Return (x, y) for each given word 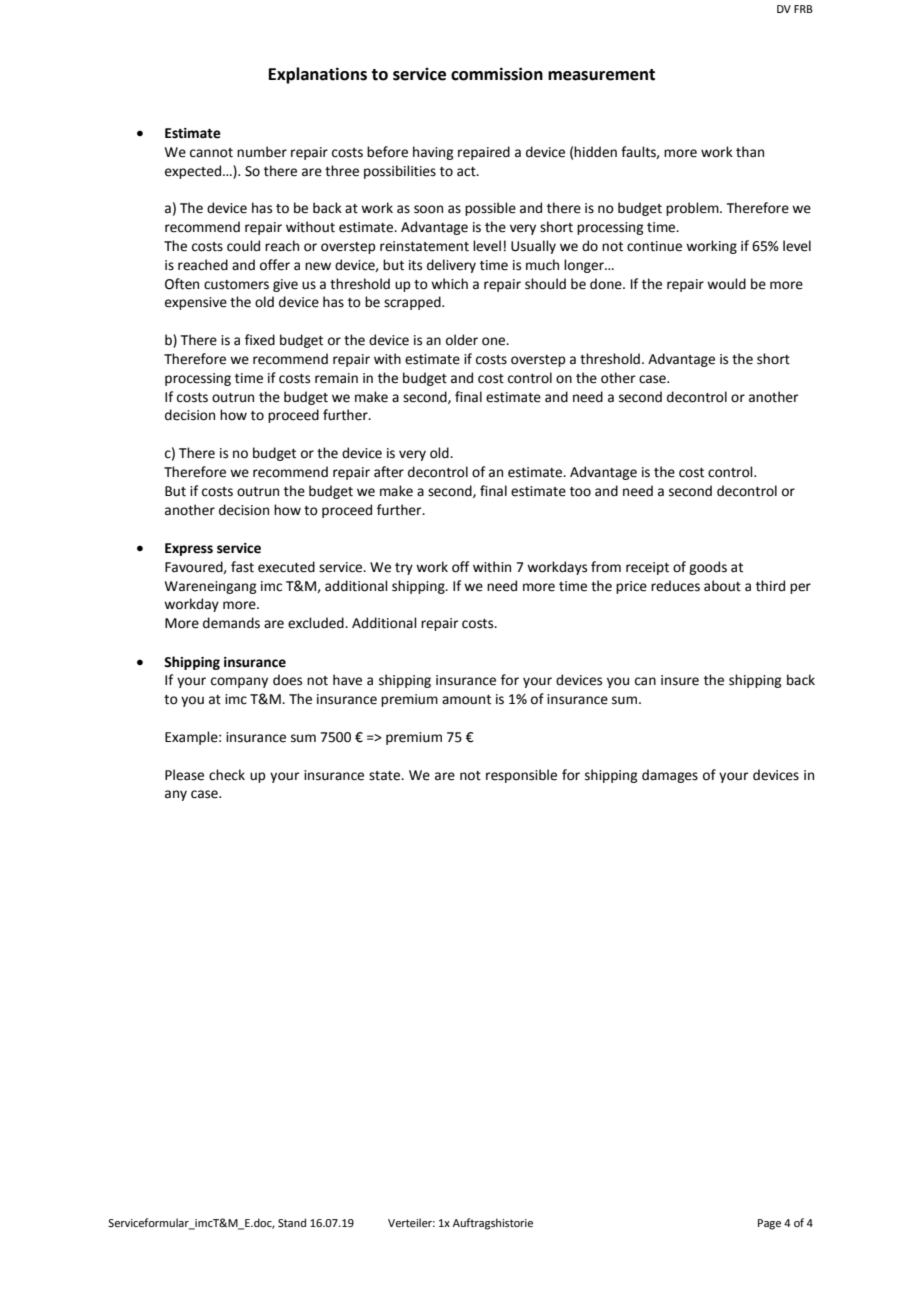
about (722, 586)
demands (231, 623)
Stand (292, 1222)
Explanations (318, 75)
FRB (803, 9)
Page (769, 1224)
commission (497, 74)
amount (466, 700)
